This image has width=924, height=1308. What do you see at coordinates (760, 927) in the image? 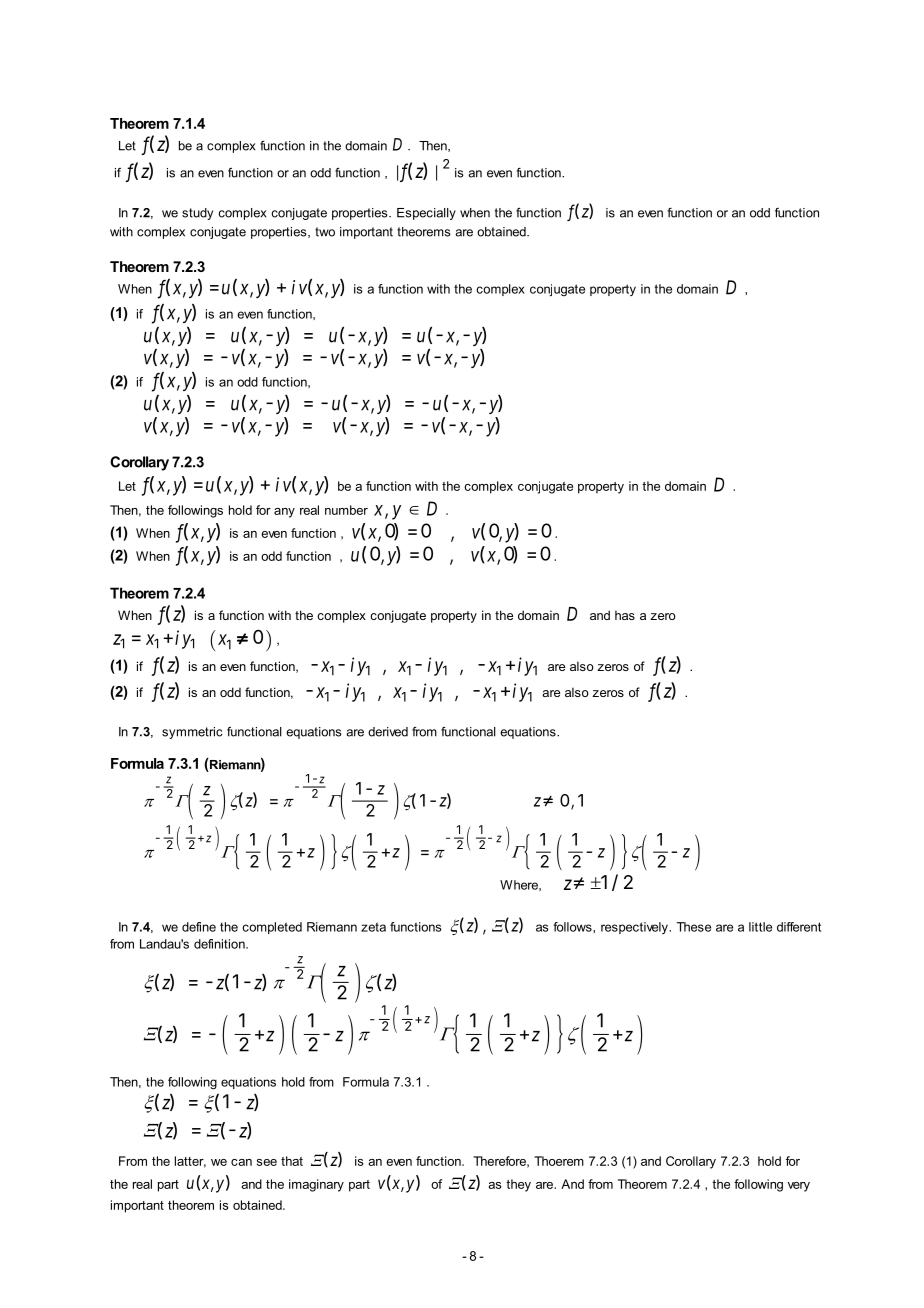
I see `little` at bounding box center [760, 927].
